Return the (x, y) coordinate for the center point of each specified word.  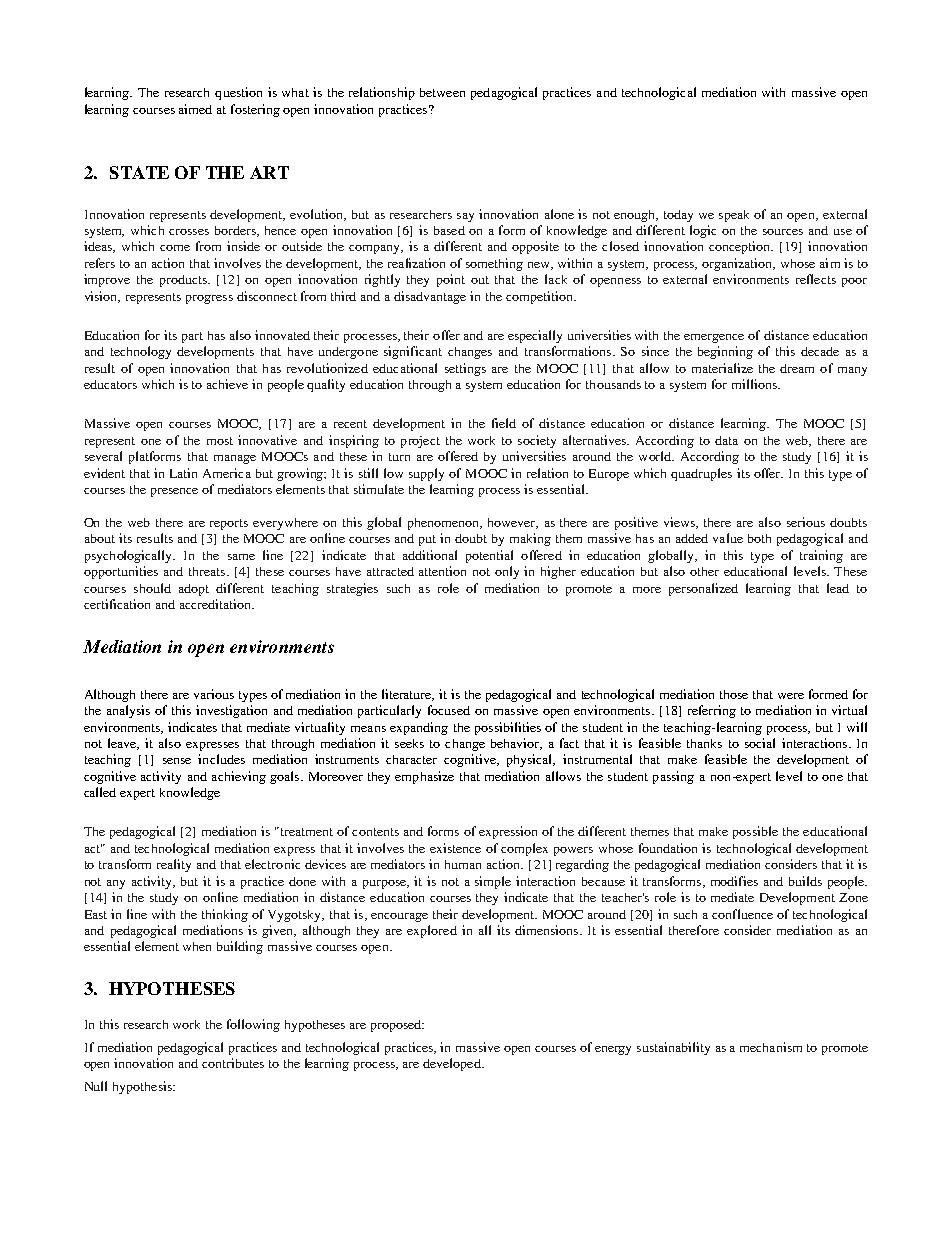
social (760, 743)
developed (453, 1064)
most (220, 441)
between (442, 92)
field (504, 423)
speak (734, 216)
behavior (516, 744)
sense (177, 761)
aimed (195, 109)
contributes (233, 1063)
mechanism (771, 1047)
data (726, 440)
